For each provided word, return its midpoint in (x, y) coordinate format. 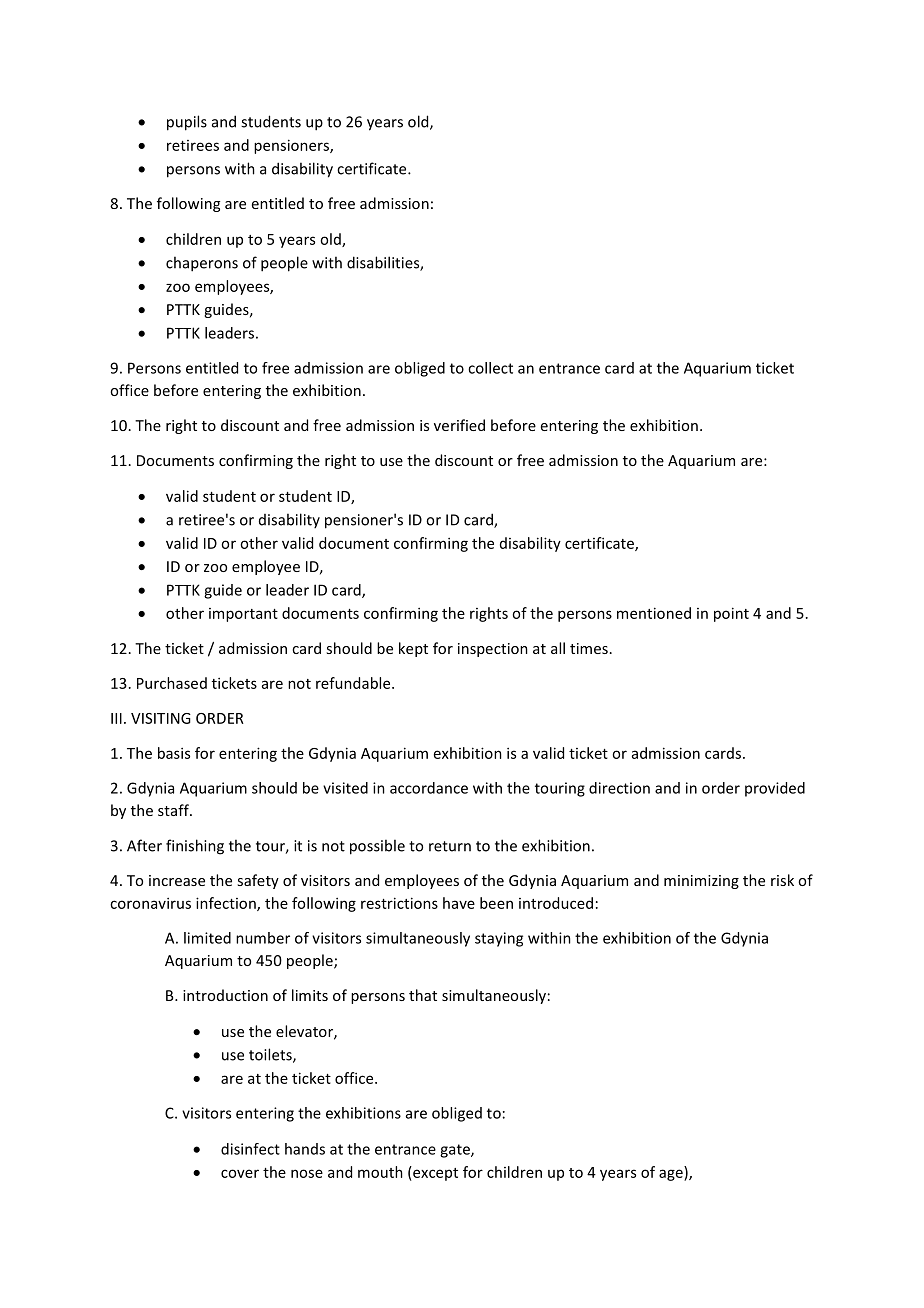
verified (459, 425)
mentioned (654, 613)
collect (490, 368)
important (243, 615)
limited (207, 938)
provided (775, 789)
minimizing (701, 882)
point (731, 614)
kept (413, 649)
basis (174, 753)
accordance (429, 788)
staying (499, 939)
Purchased (172, 683)
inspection (493, 650)
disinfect (250, 1149)
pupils (187, 123)
